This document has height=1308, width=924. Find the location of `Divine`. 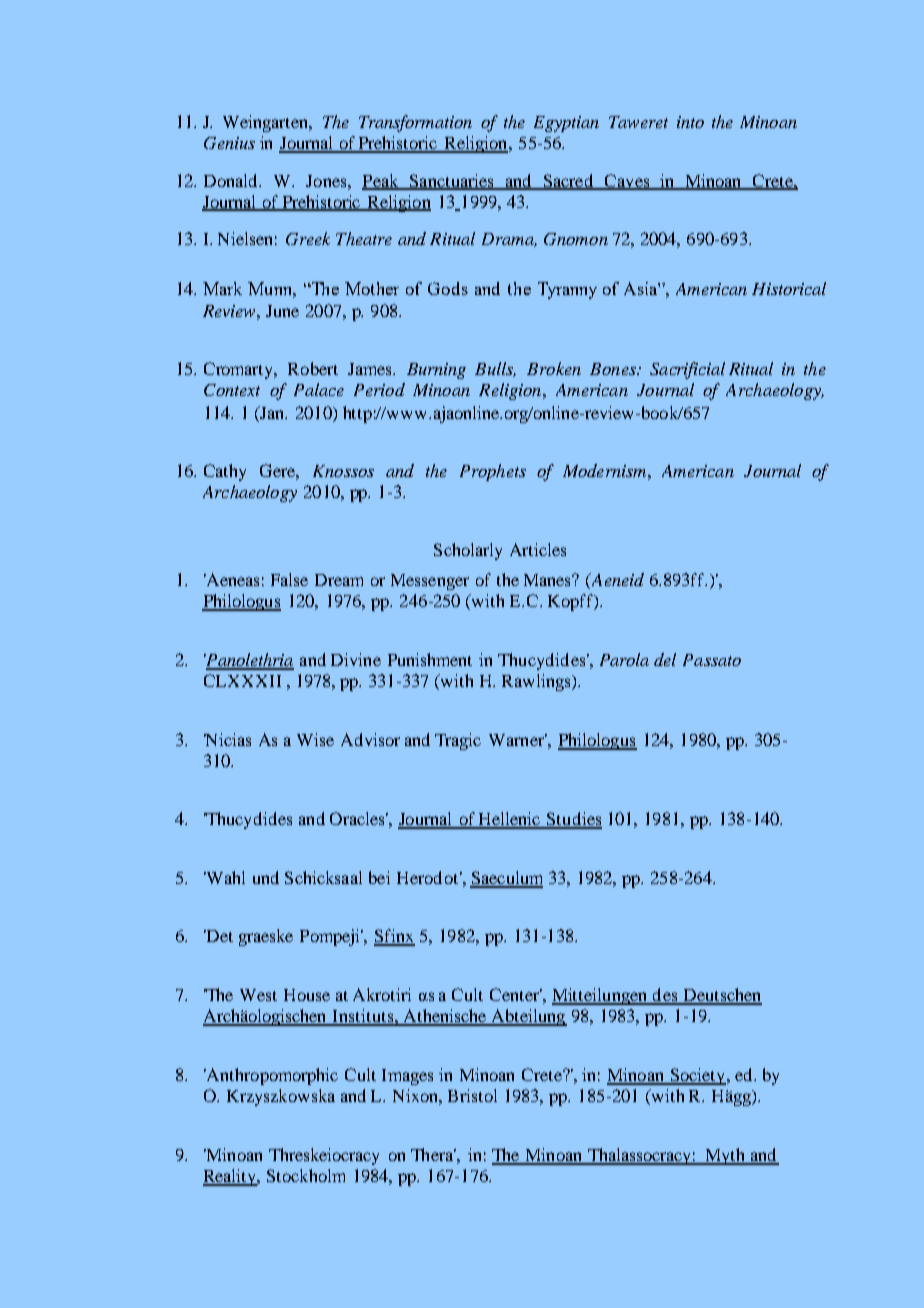

Divine is located at coordinates (356, 659).
